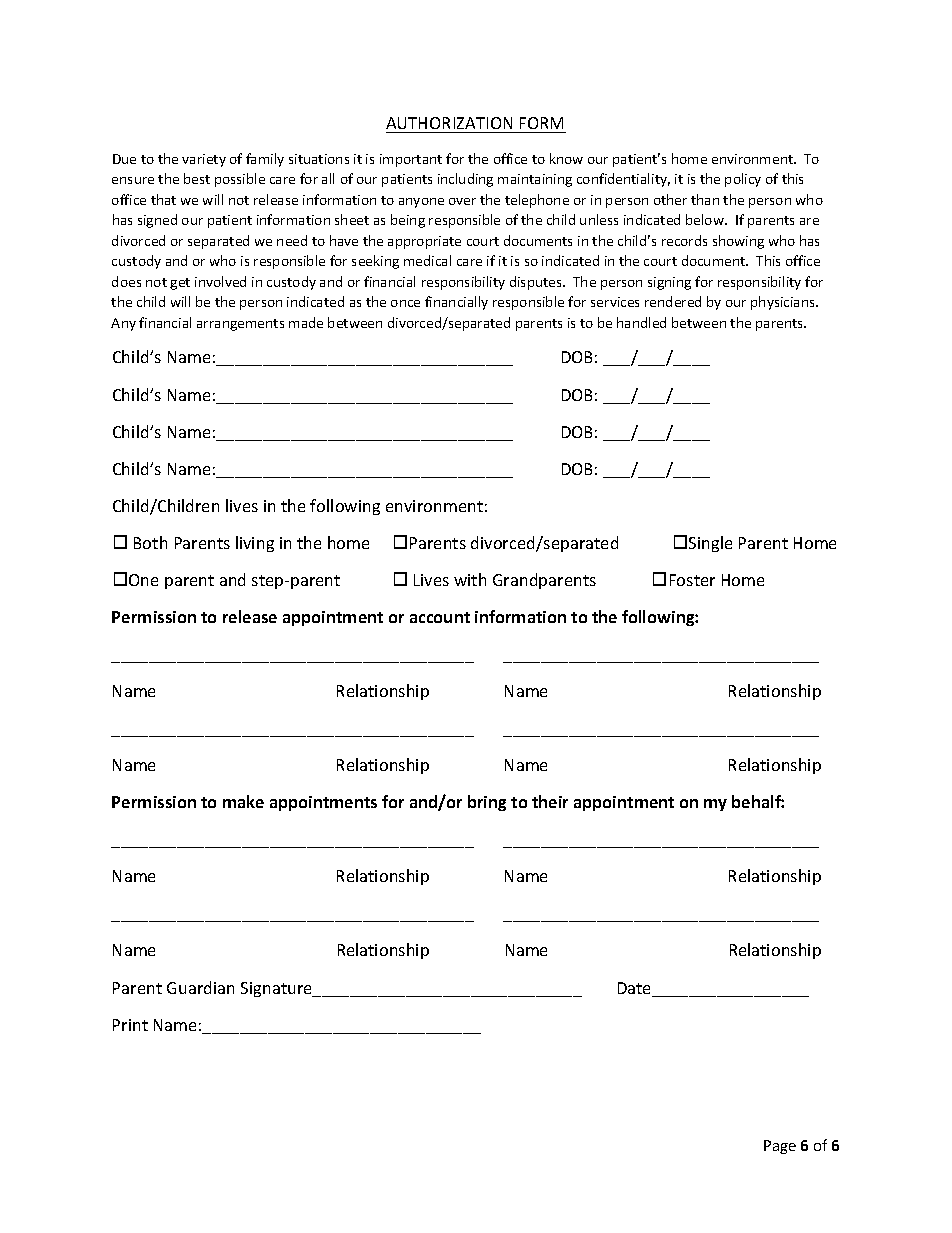 The width and height of the screenshot is (952, 1233). I want to click on Guardian, so click(200, 987).
